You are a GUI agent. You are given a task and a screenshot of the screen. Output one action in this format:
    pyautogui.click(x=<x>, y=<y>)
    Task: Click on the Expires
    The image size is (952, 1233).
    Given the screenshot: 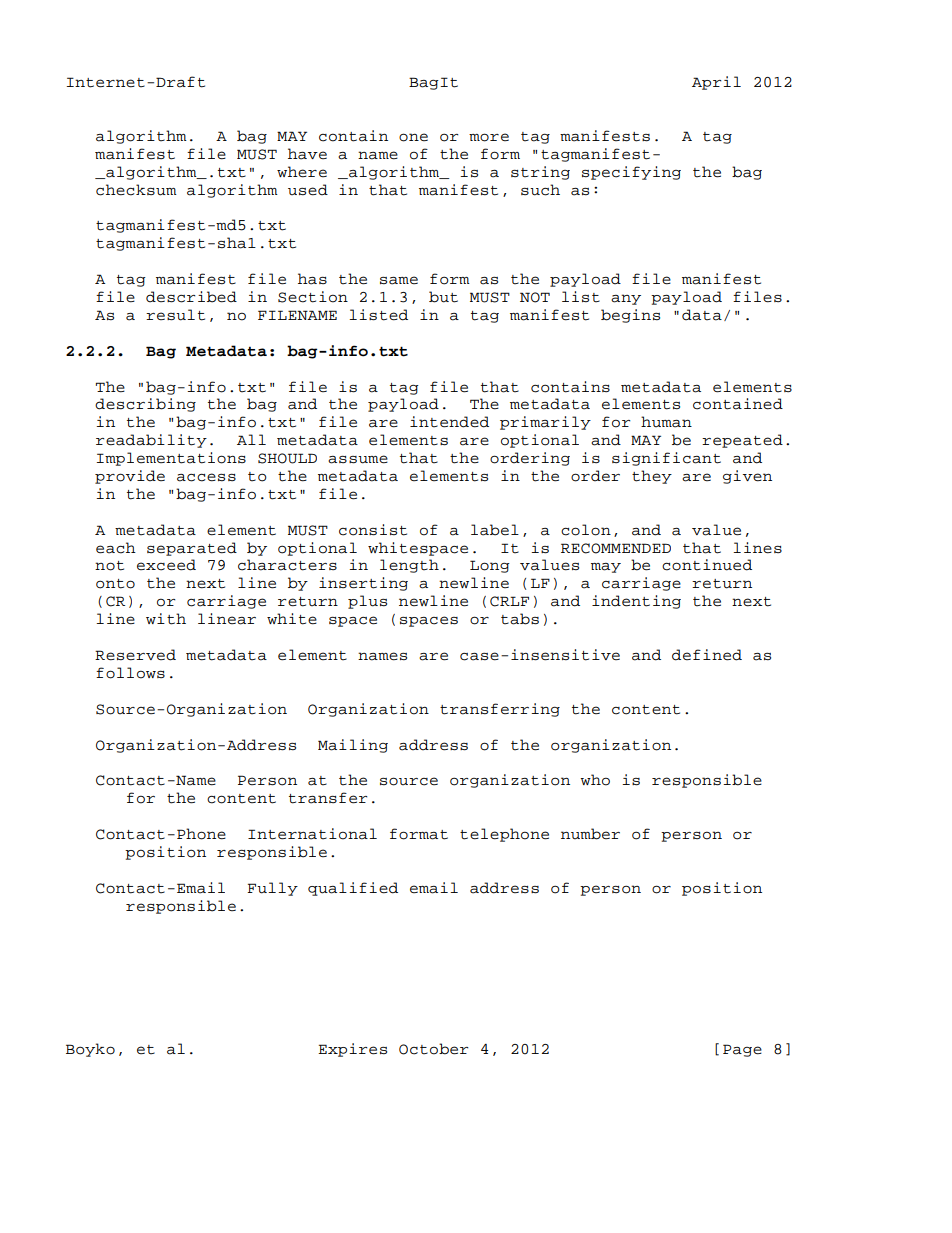 What is the action you would take?
    pyautogui.click(x=352, y=1050)
